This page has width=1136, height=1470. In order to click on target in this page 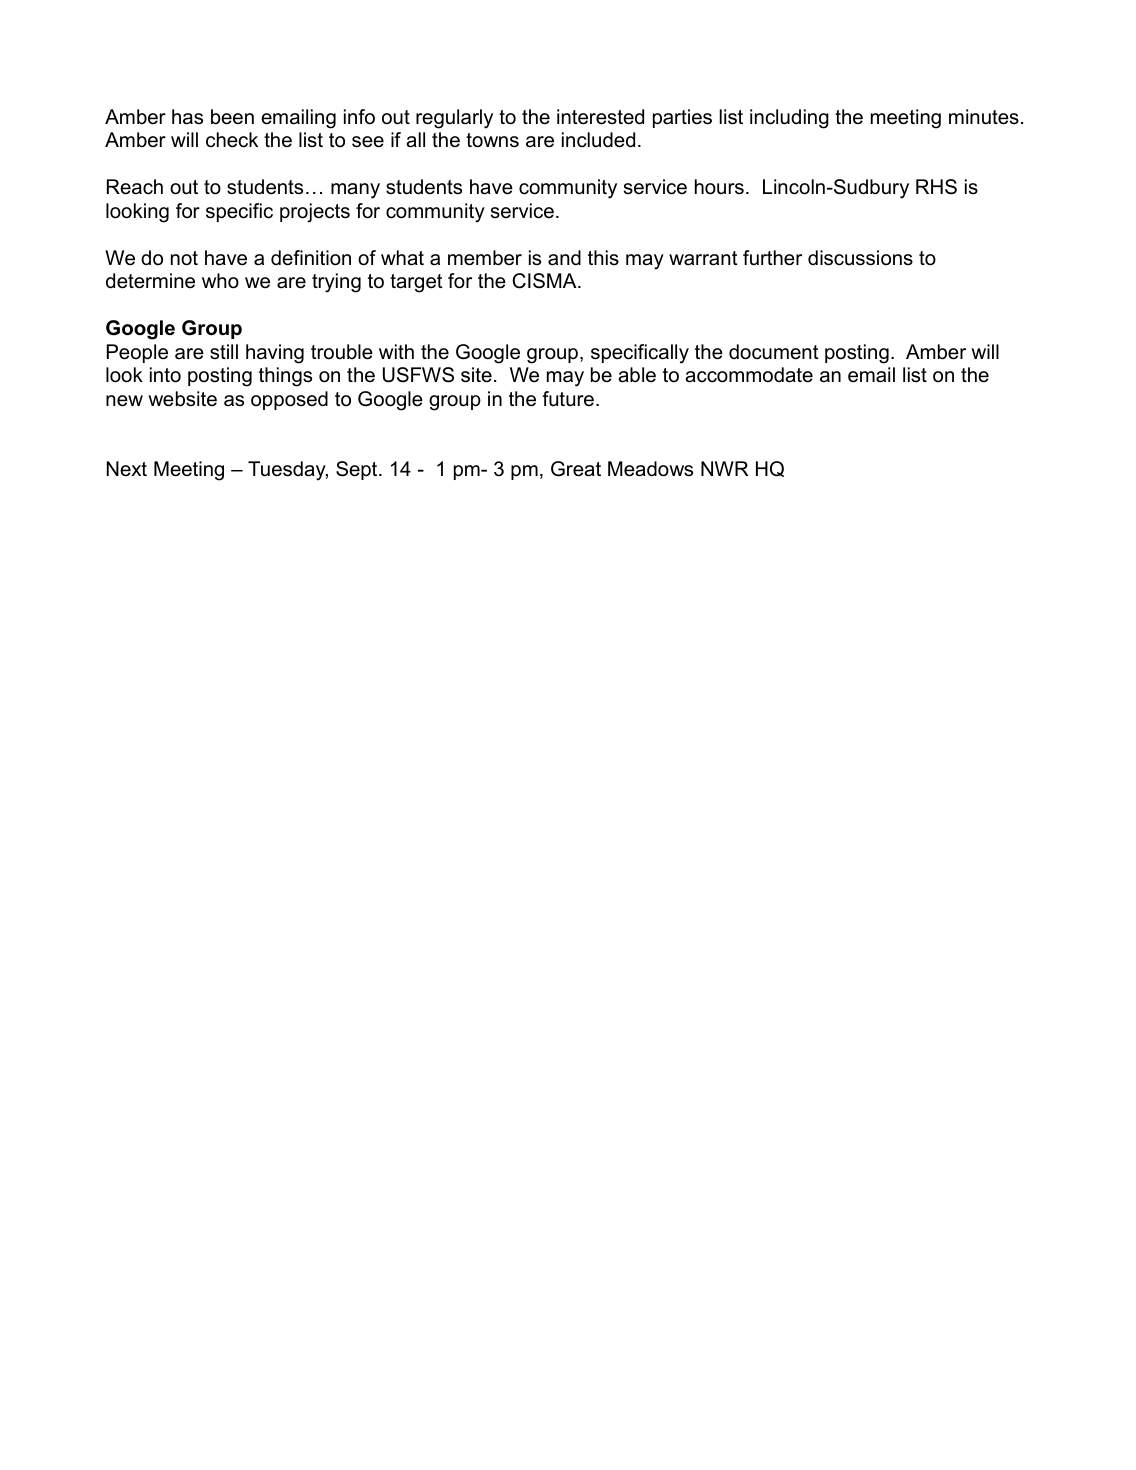, I will do `click(416, 283)`.
